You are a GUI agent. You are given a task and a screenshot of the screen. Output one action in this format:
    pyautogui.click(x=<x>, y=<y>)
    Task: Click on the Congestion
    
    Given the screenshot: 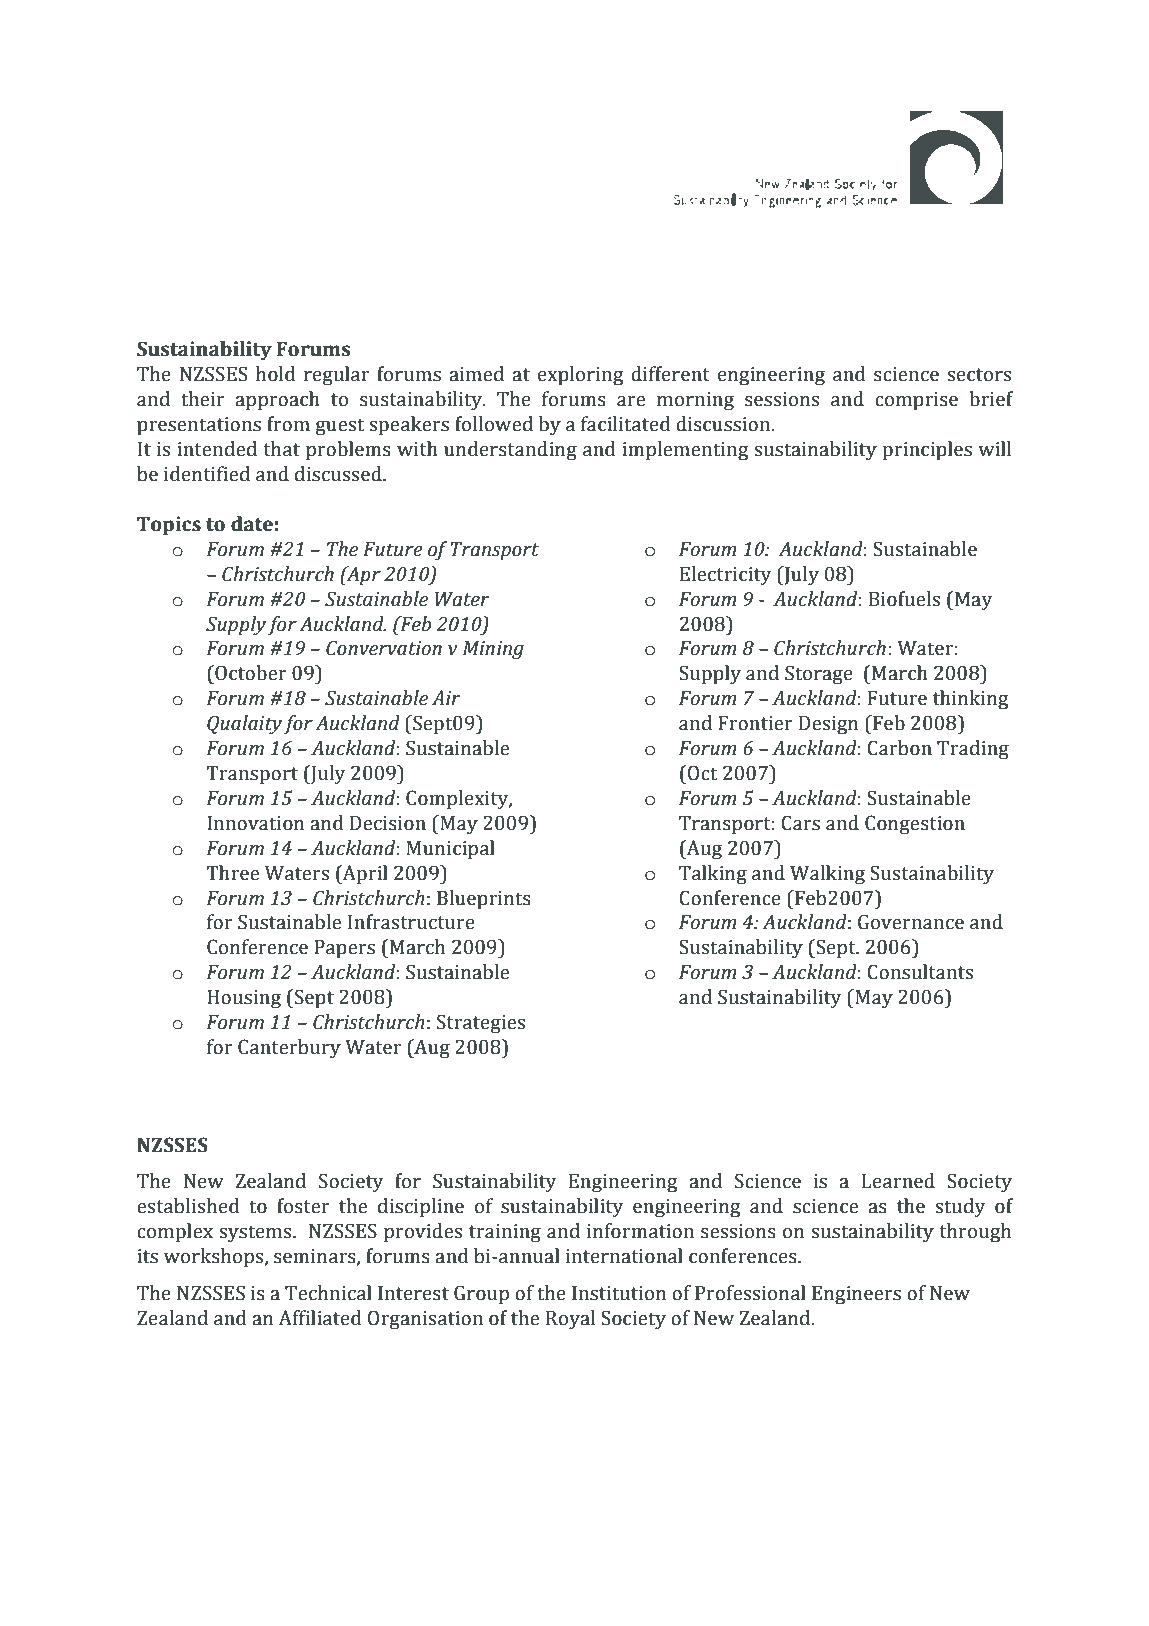 What is the action you would take?
    pyautogui.click(x=915, y=825)
